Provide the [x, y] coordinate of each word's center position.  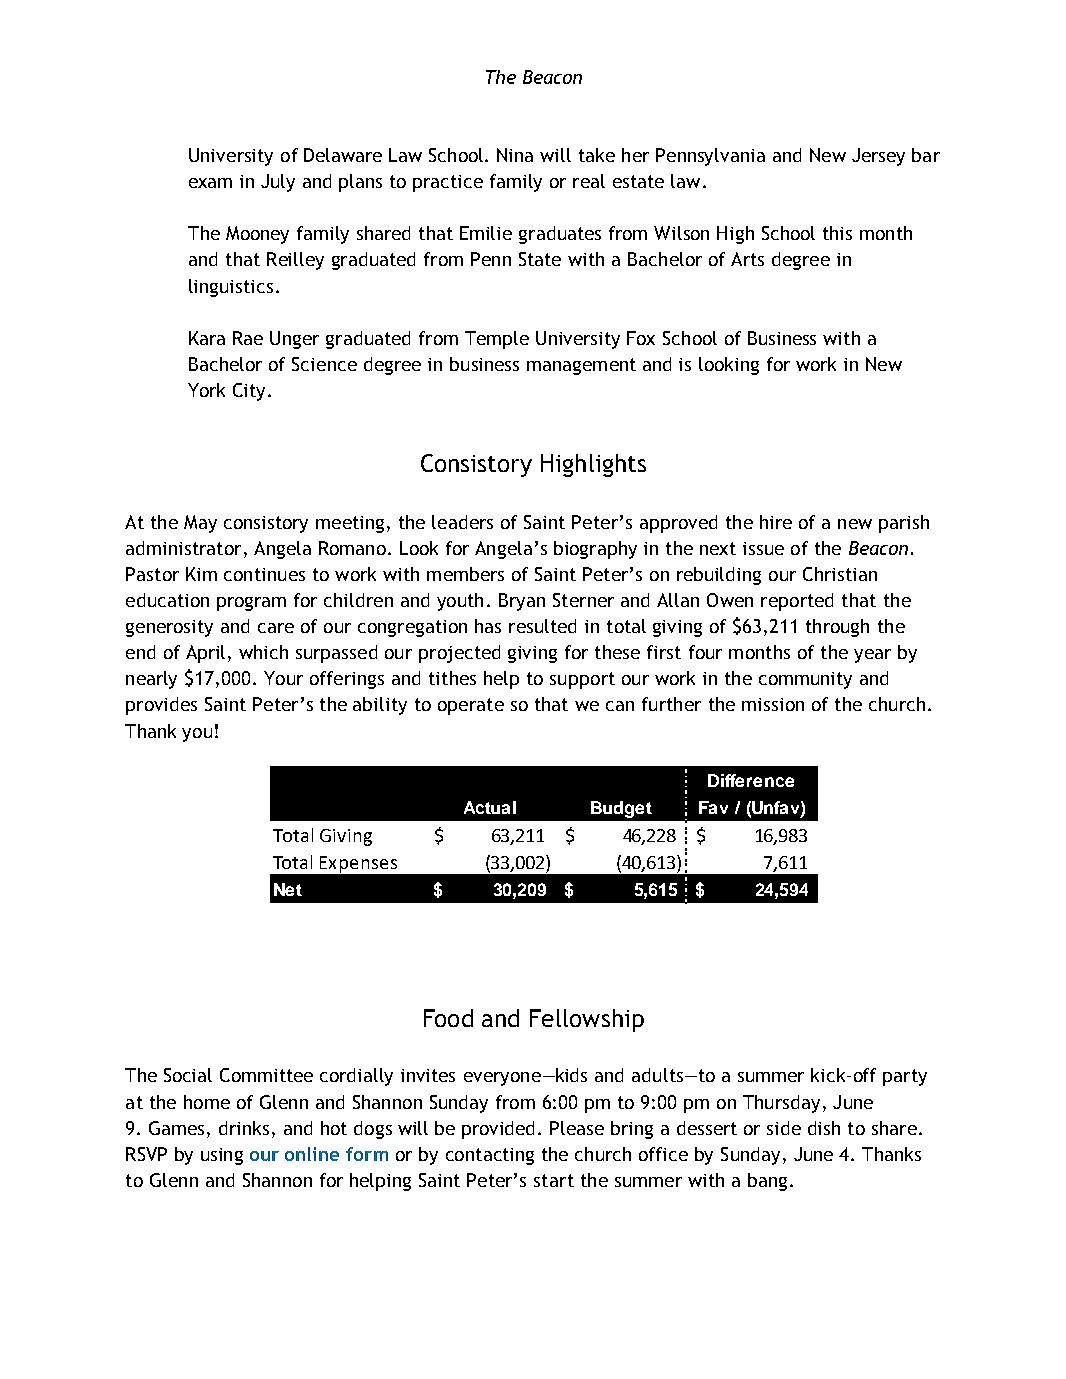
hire [776, 522]
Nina [515, 155]
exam [210, 183]
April [205, 654]
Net [288, 889]
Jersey [878, 157]
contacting [490, 1156]
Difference [751, 780]
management [581, 366]
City [249, 392]
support [582, 680]
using [222, 1156]
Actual [490, 807]
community [805, 680]
